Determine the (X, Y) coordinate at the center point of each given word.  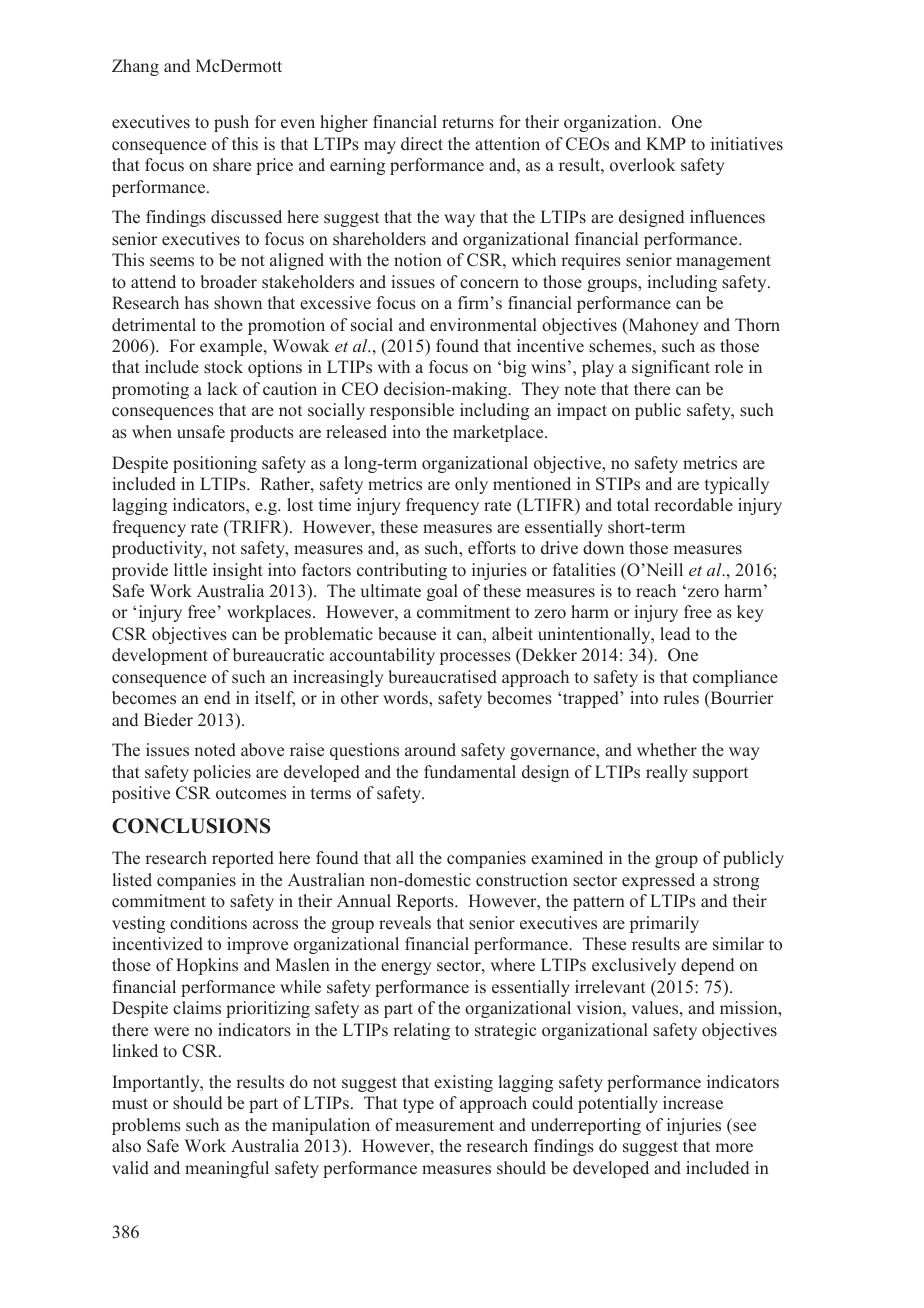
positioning (215, 464)
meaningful (227, 1169)
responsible (412, 411)
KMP (666, 143)
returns (468, 123)
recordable (693, 505)
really (667, 773)
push (231, 123)
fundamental (470, 772)
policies (222, 773)
